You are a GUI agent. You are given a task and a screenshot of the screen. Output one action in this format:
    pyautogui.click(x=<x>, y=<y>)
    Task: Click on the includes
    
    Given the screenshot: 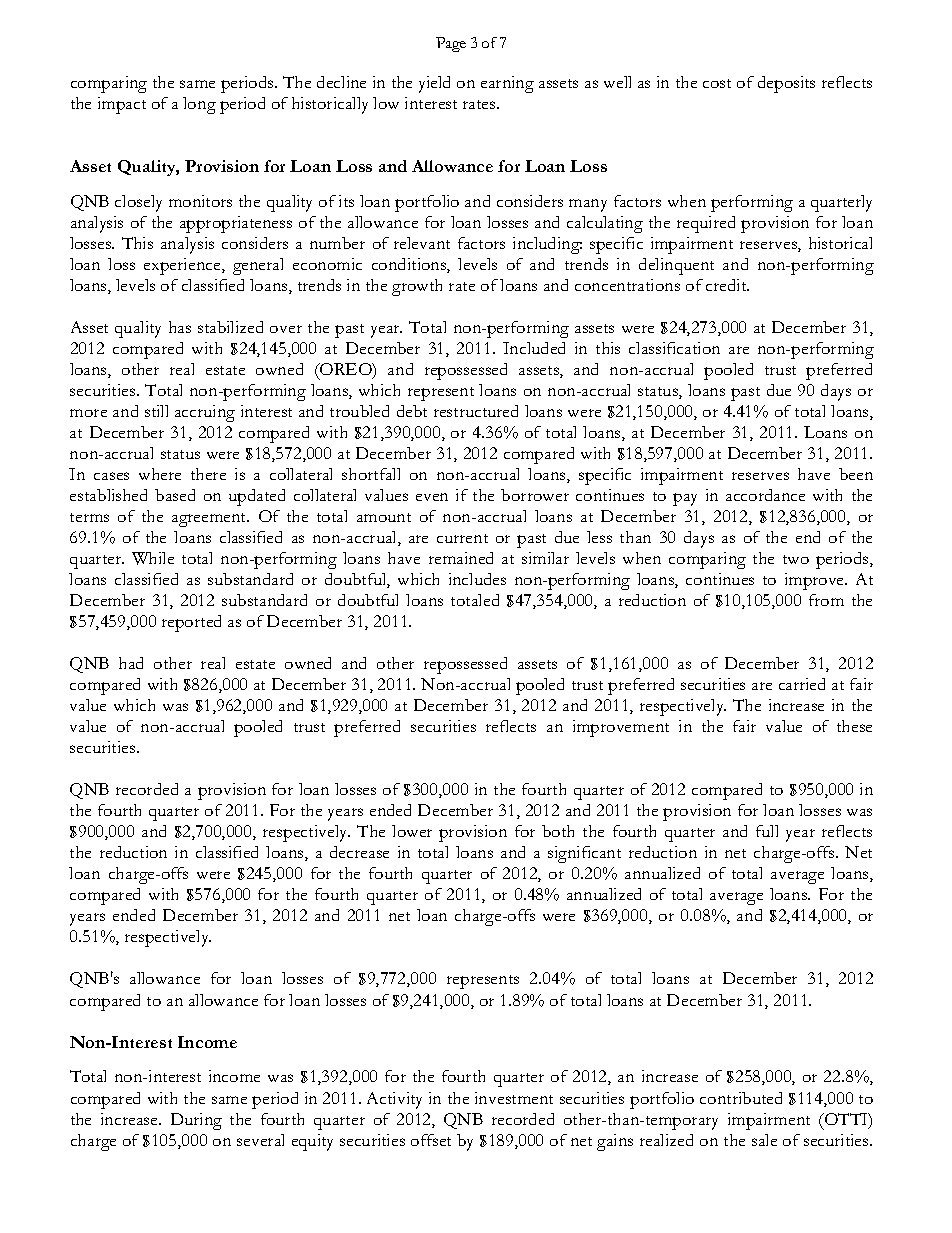 What is the action you would take?
    pyautogui.click(x=477, y=579)
